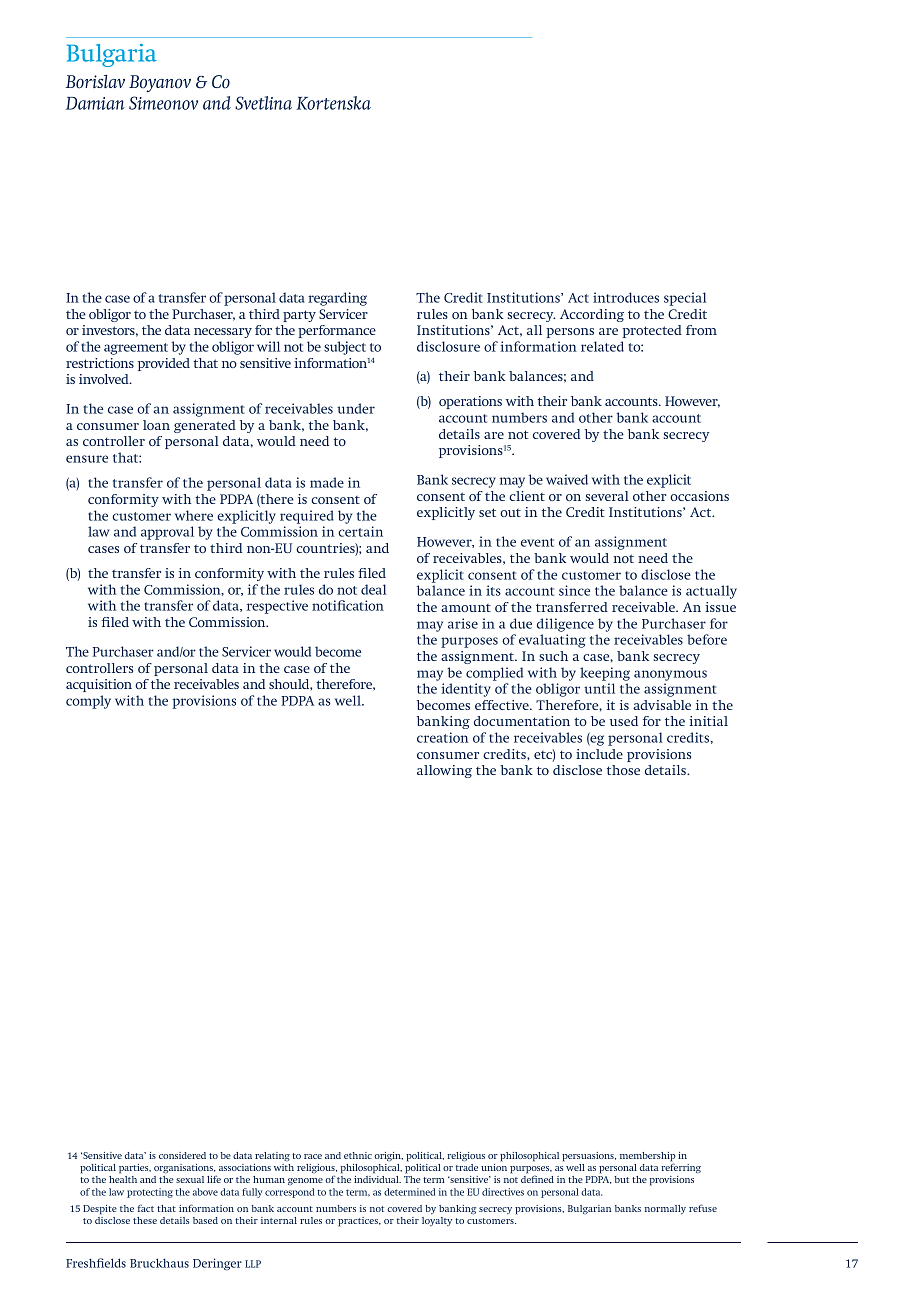 This page has width=924, height=1308. Describe the element at coordinates (182, 1155) in the page. I see `considered` at that location.
